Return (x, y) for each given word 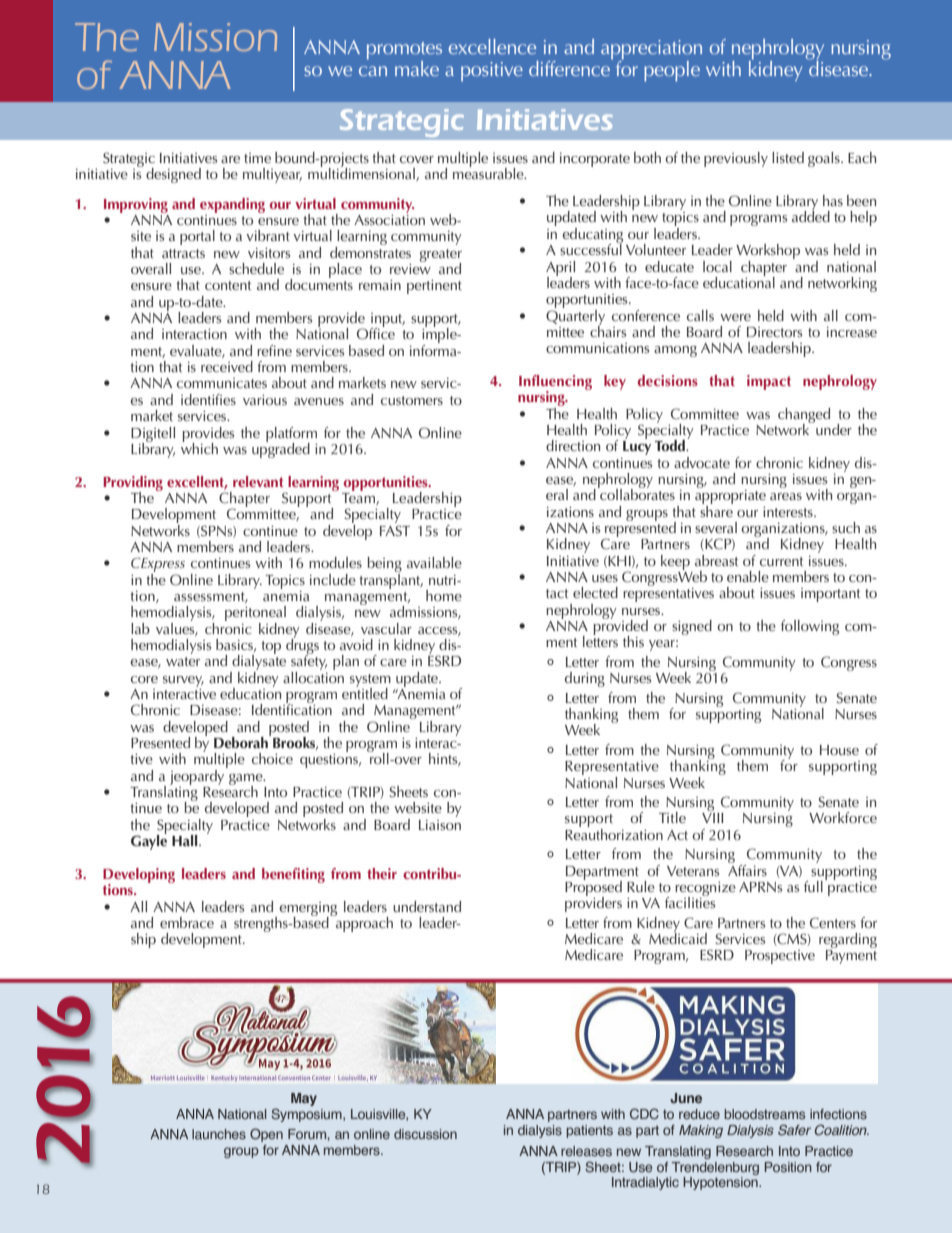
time (257, 158)
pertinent (434, 287)
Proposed (593, 888)
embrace (187, 922)
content (228, 285)
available (434, 562)
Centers (833, 923)
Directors (774, 332)
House (839, 750)
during (585, 679)
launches (219, 1134)
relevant (258, 481)
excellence (492, 46)
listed (788, 157)
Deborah (242, 741)
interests (789, 512)
